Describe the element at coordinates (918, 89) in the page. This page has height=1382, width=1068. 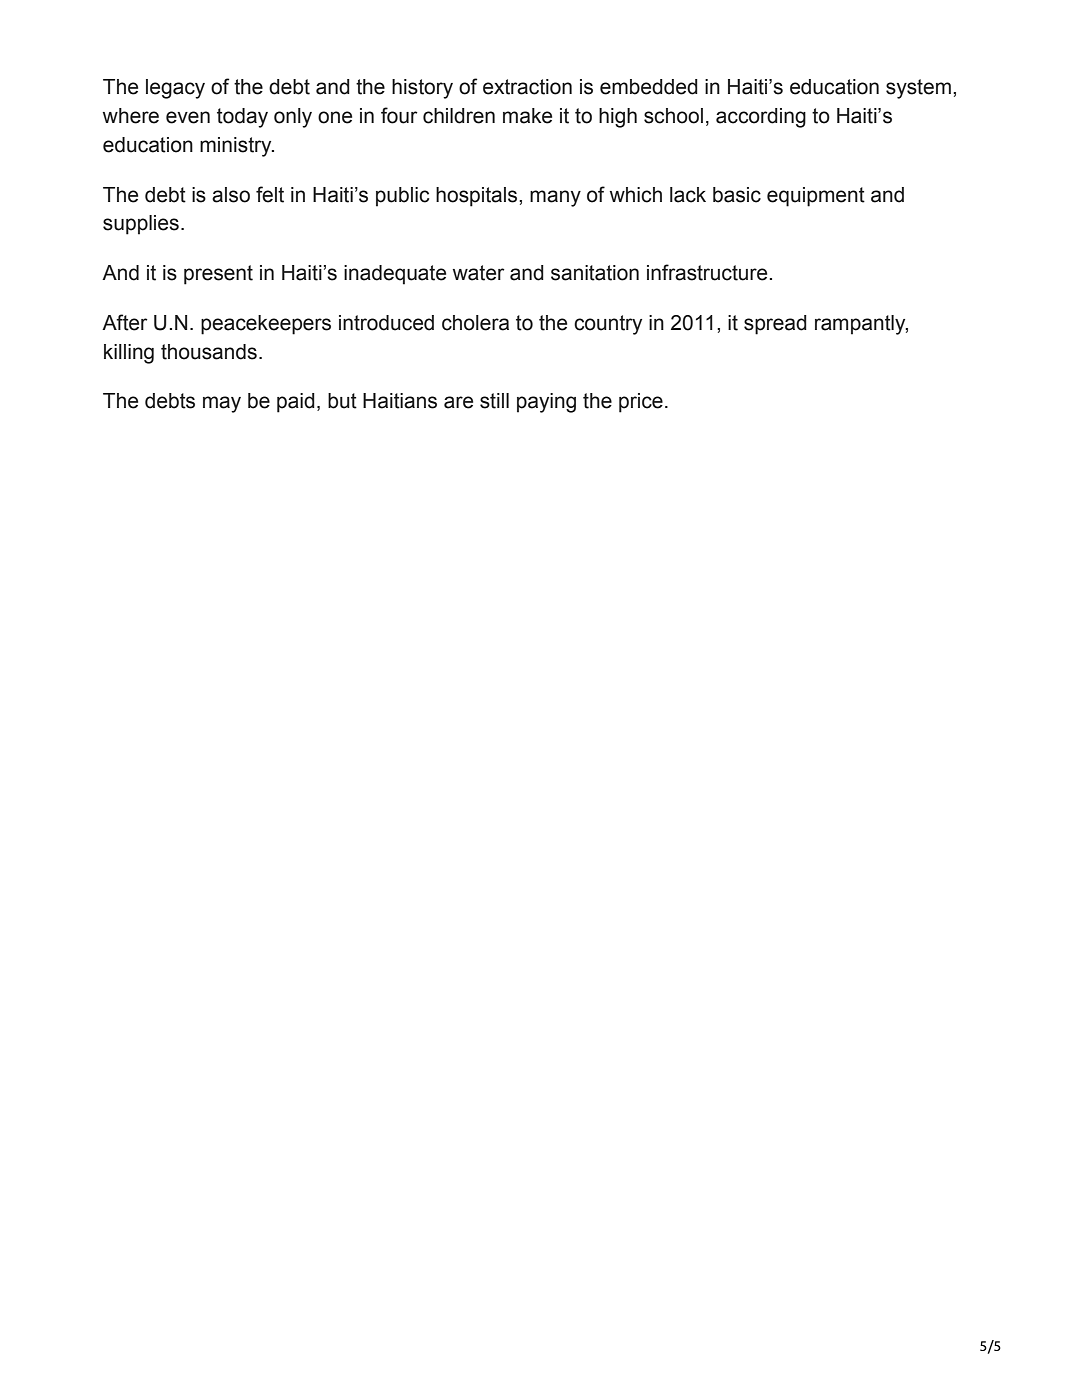
I see `system` at that location.
